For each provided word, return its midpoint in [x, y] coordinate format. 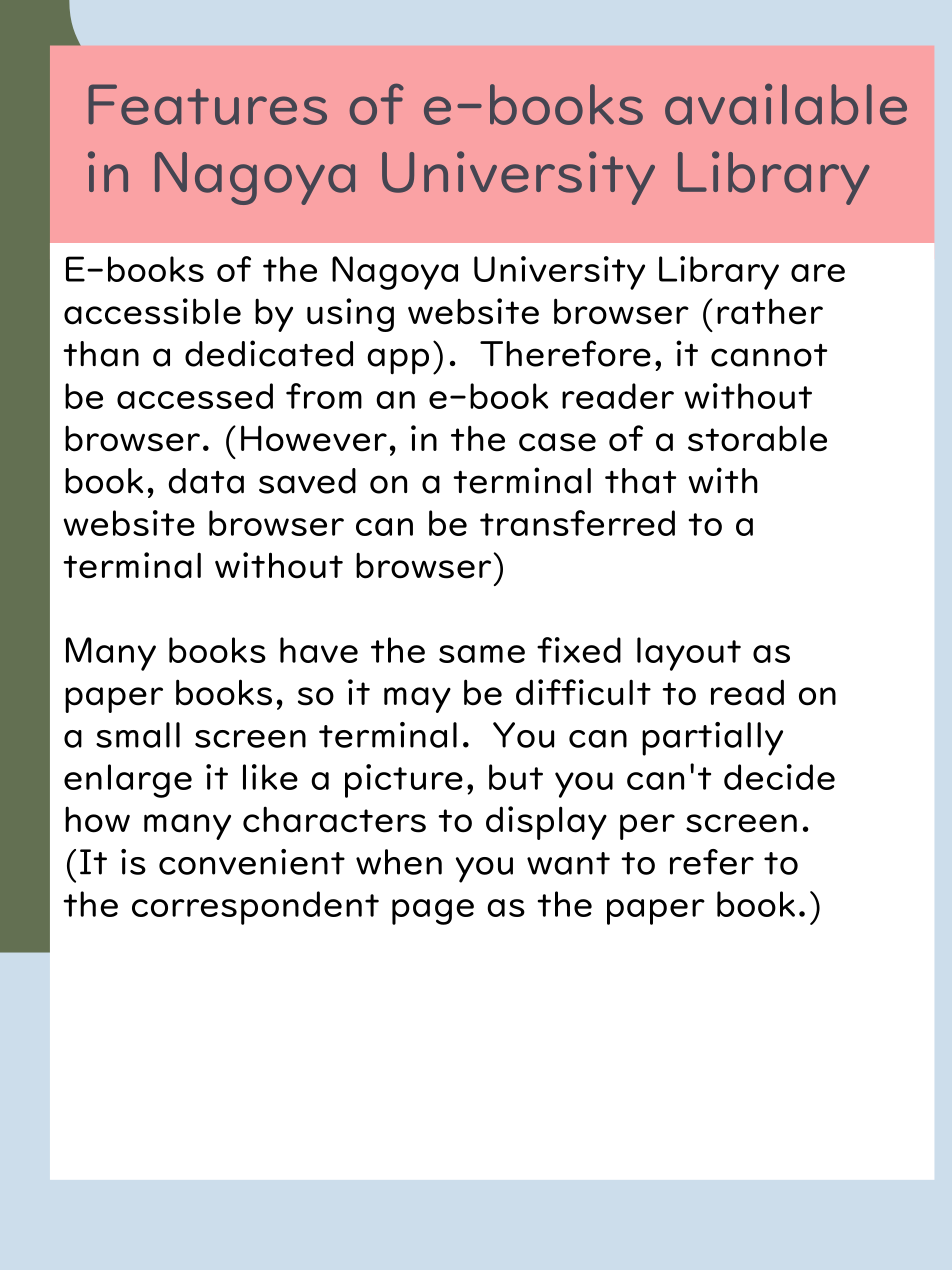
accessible [152, 311]
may [417, 700]
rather [770, 311]
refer [712, 862]
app [398, 361]
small [138, 735]
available [786, 104]
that [640, 481]
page [433, 912]
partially [712, 739]
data [206, 481]
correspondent [255, 908]
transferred [577, 523]
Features [207, 104]
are [818, 273]
